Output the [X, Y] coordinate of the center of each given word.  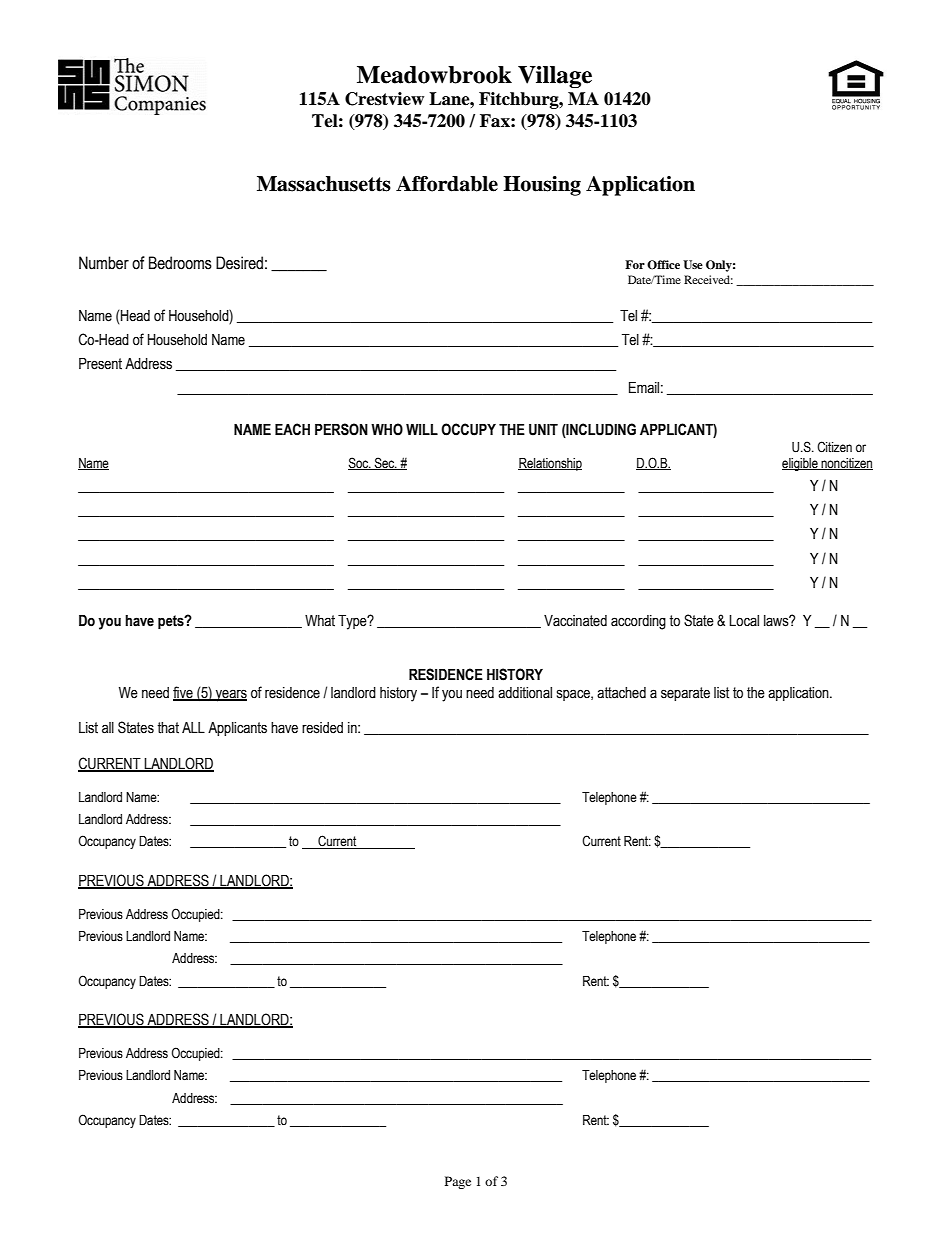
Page [458, 1182]
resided [322, 728]
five [184, 693]
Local [744, 621]
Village [555, 77]
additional [525, 693]
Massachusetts [324, 184]
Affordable [447, 184]
